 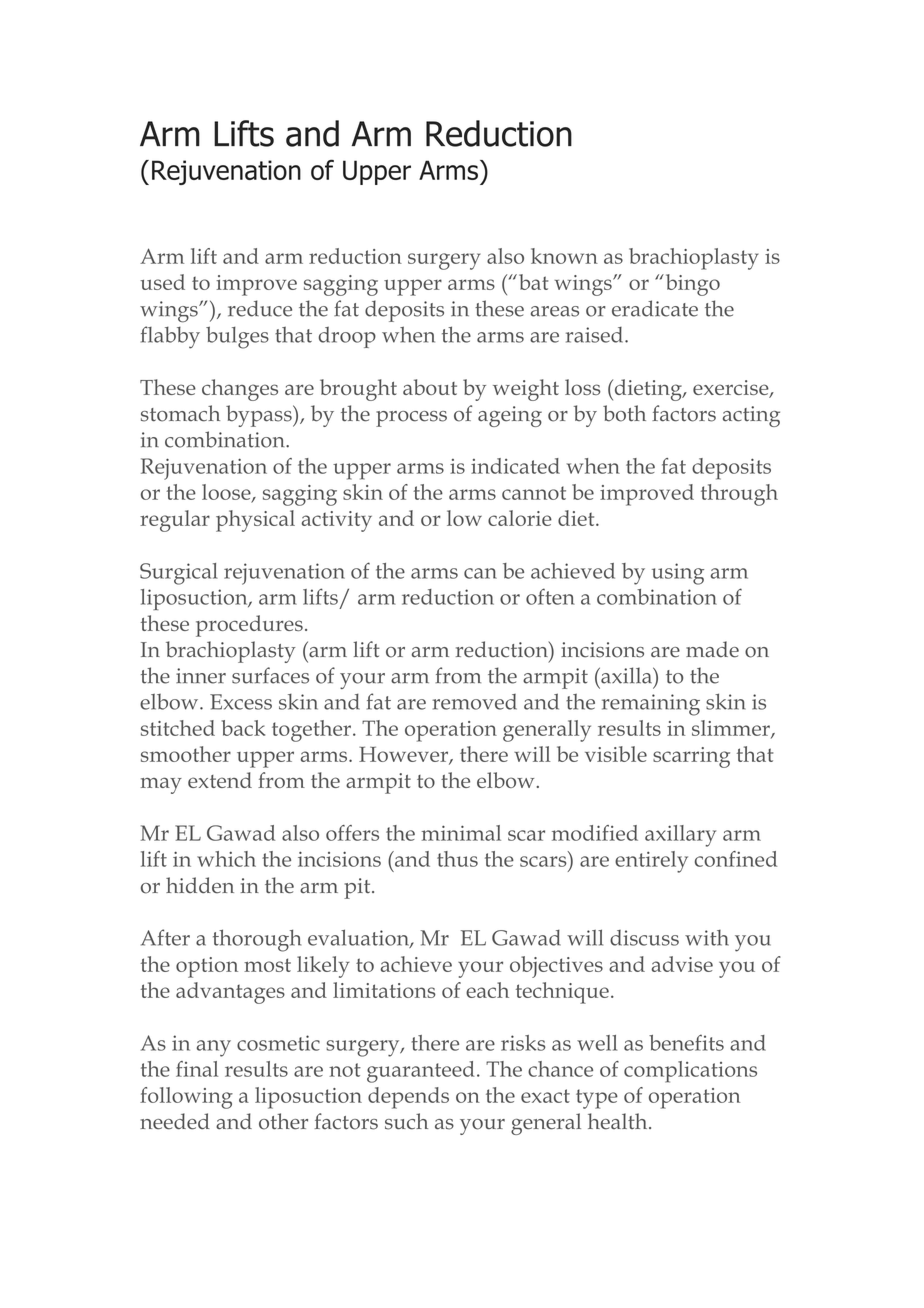 I want to click on complications, so click(x=690, y=1072).
